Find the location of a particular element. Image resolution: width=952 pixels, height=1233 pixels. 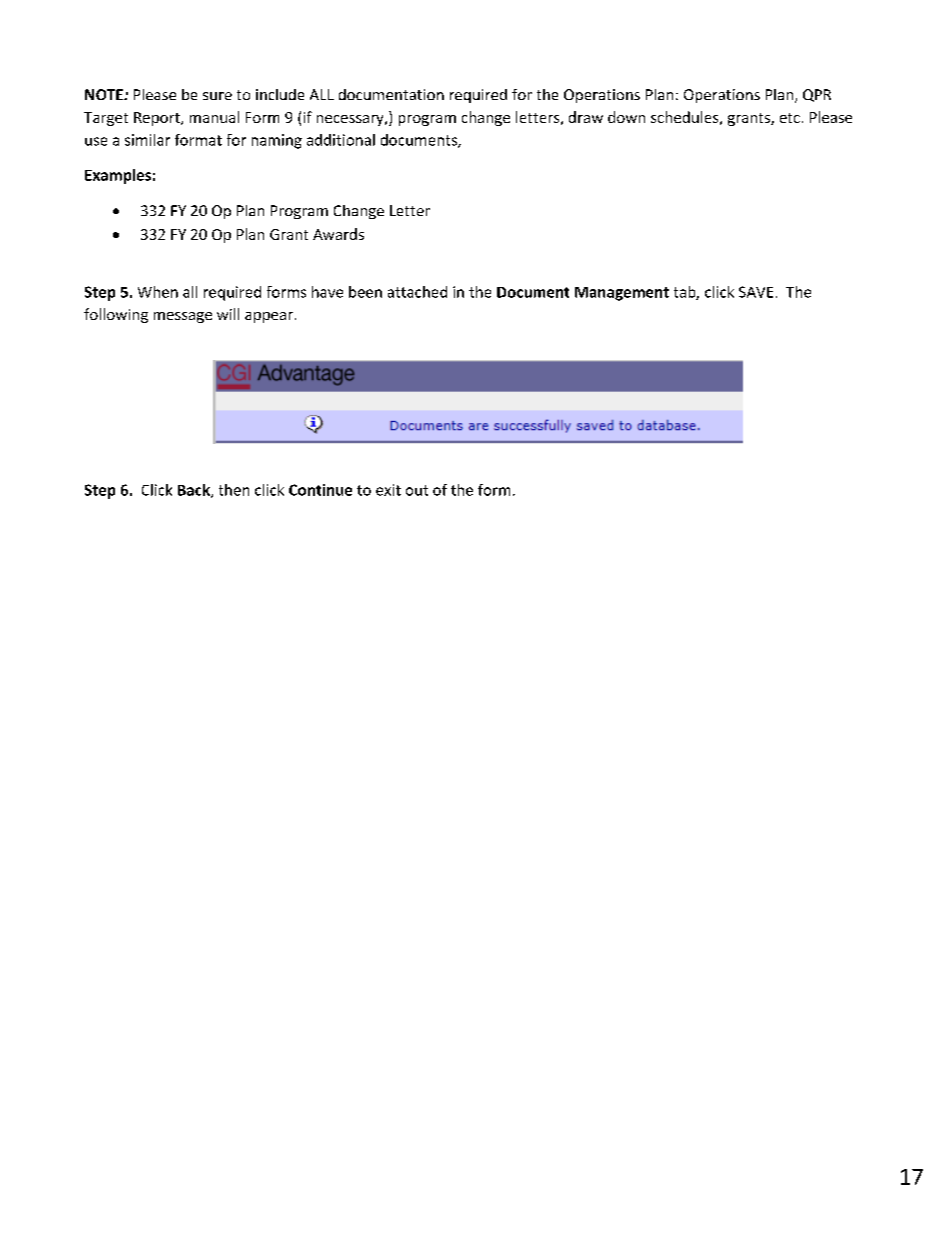

manual is located at coordinates (214, 117).
